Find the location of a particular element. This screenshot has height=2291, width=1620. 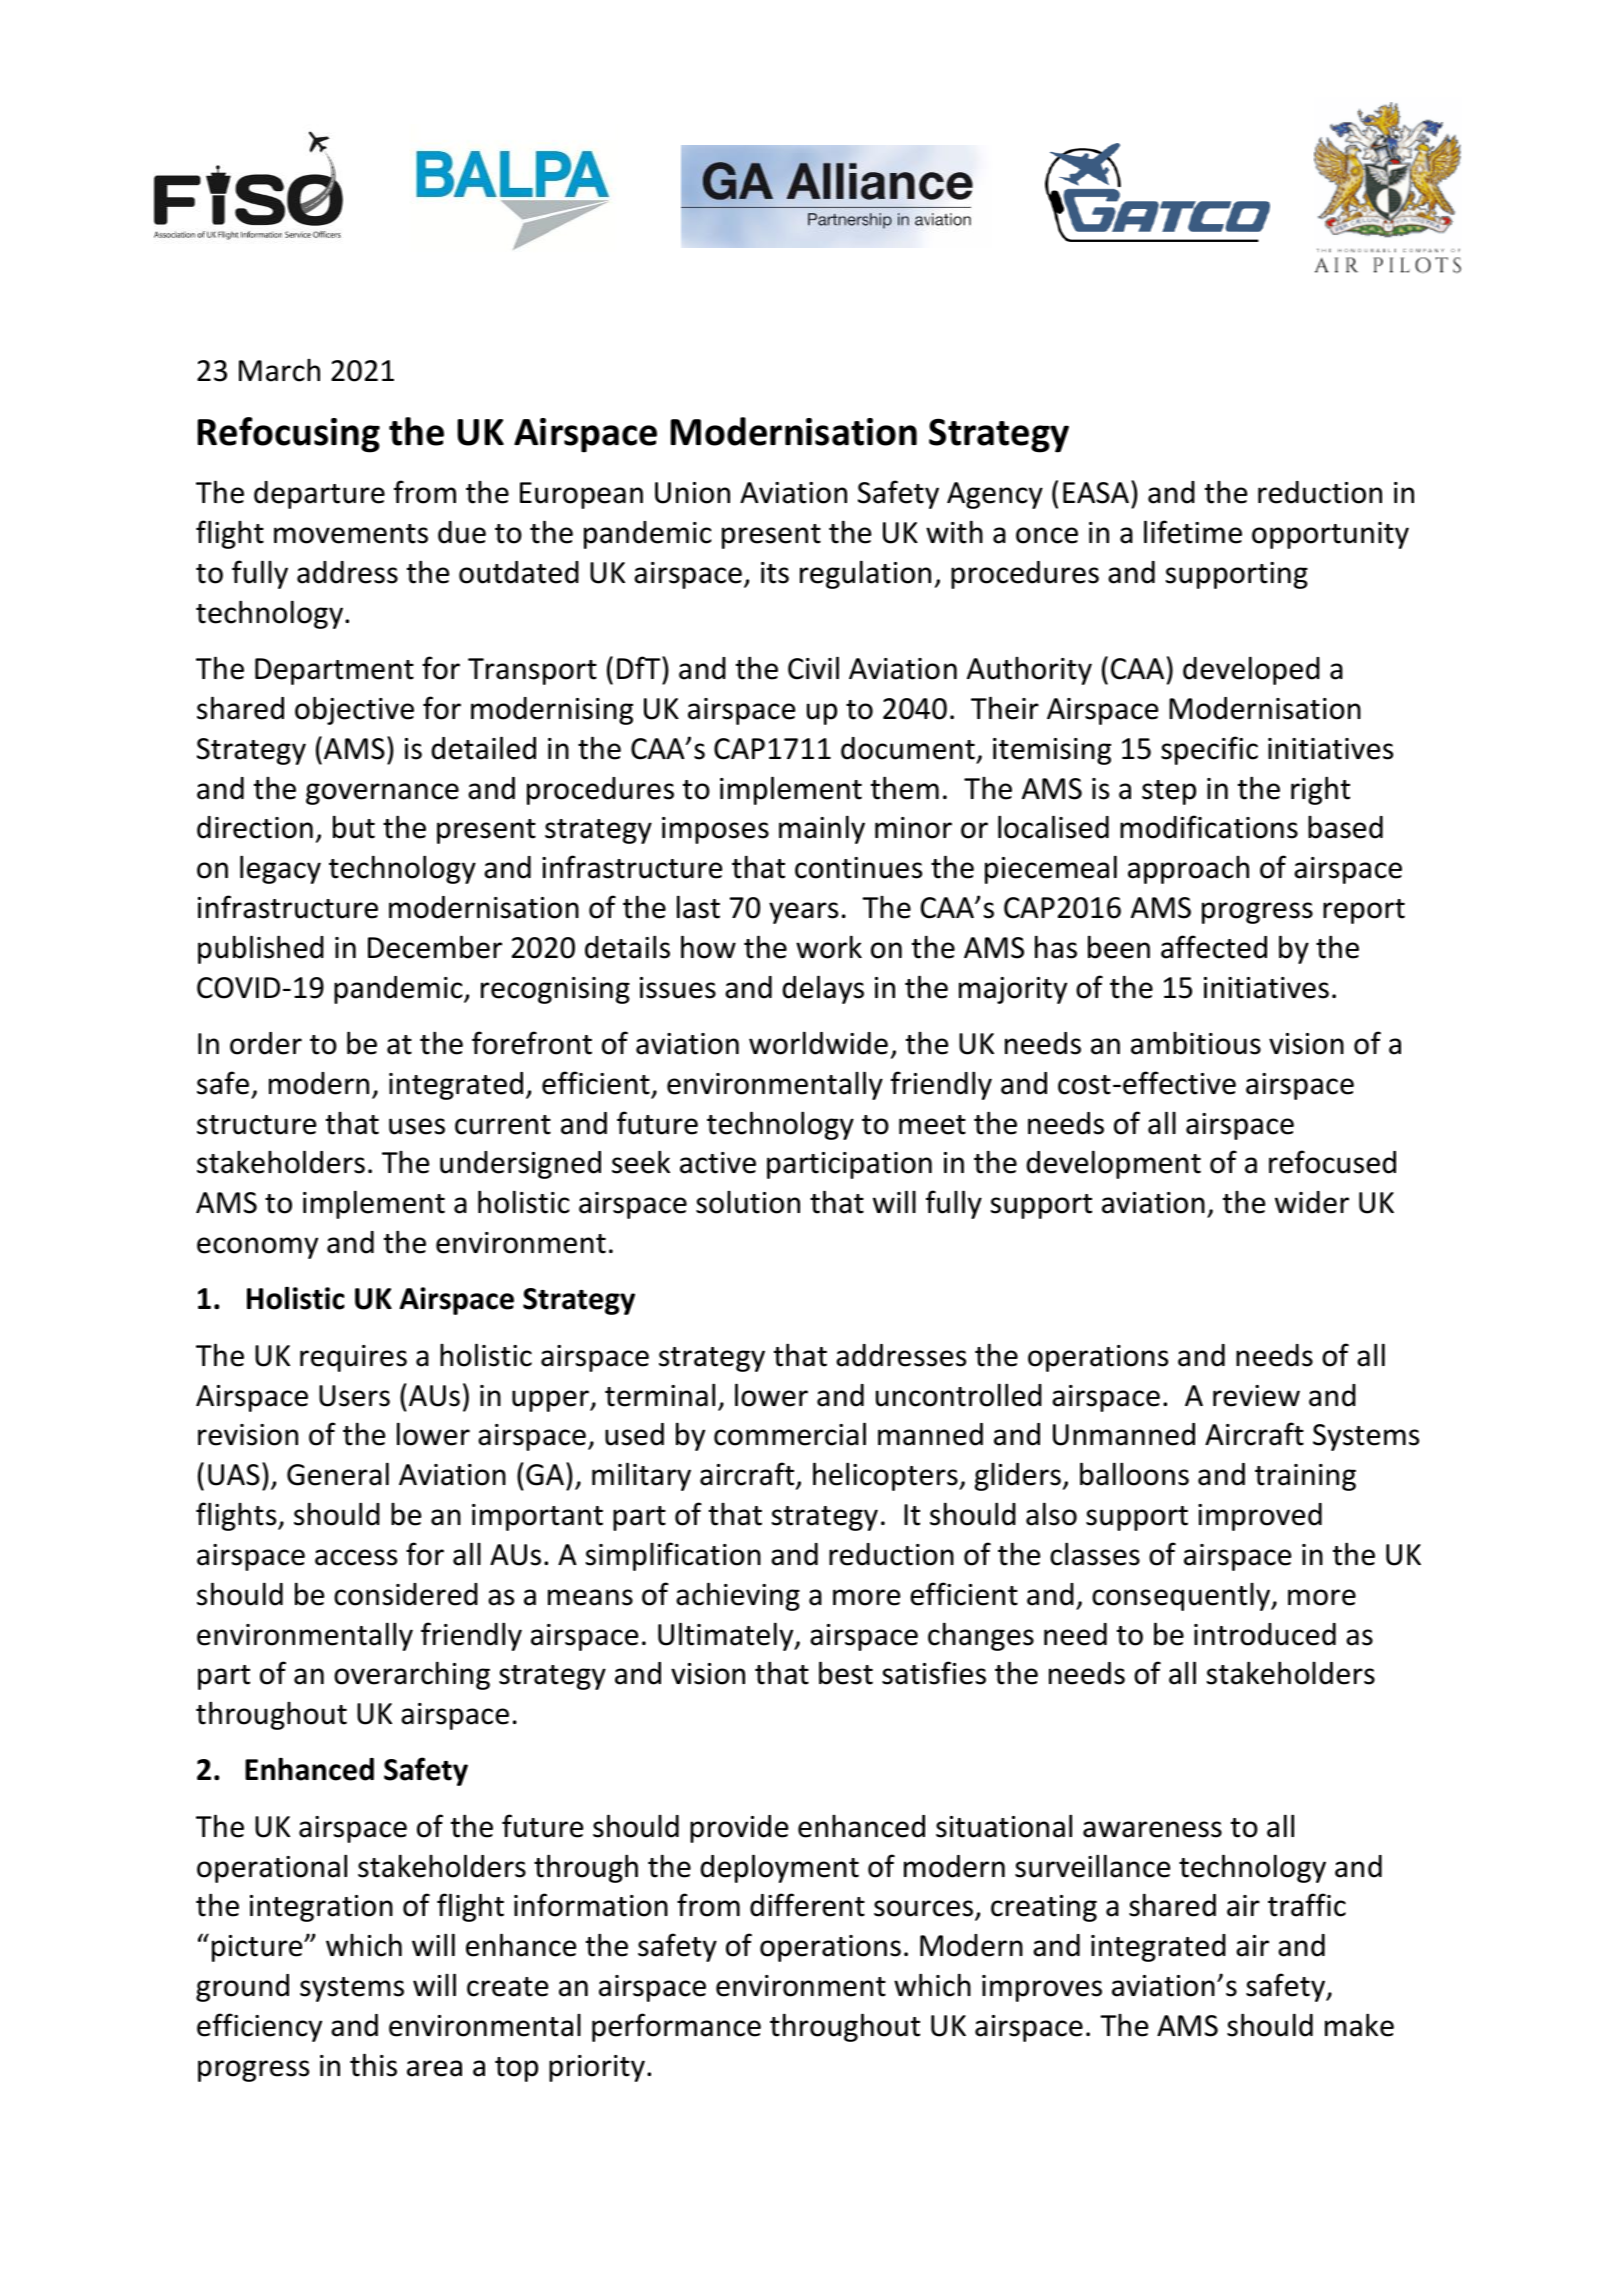

Refocusing is located at coordinates (289, 435).
